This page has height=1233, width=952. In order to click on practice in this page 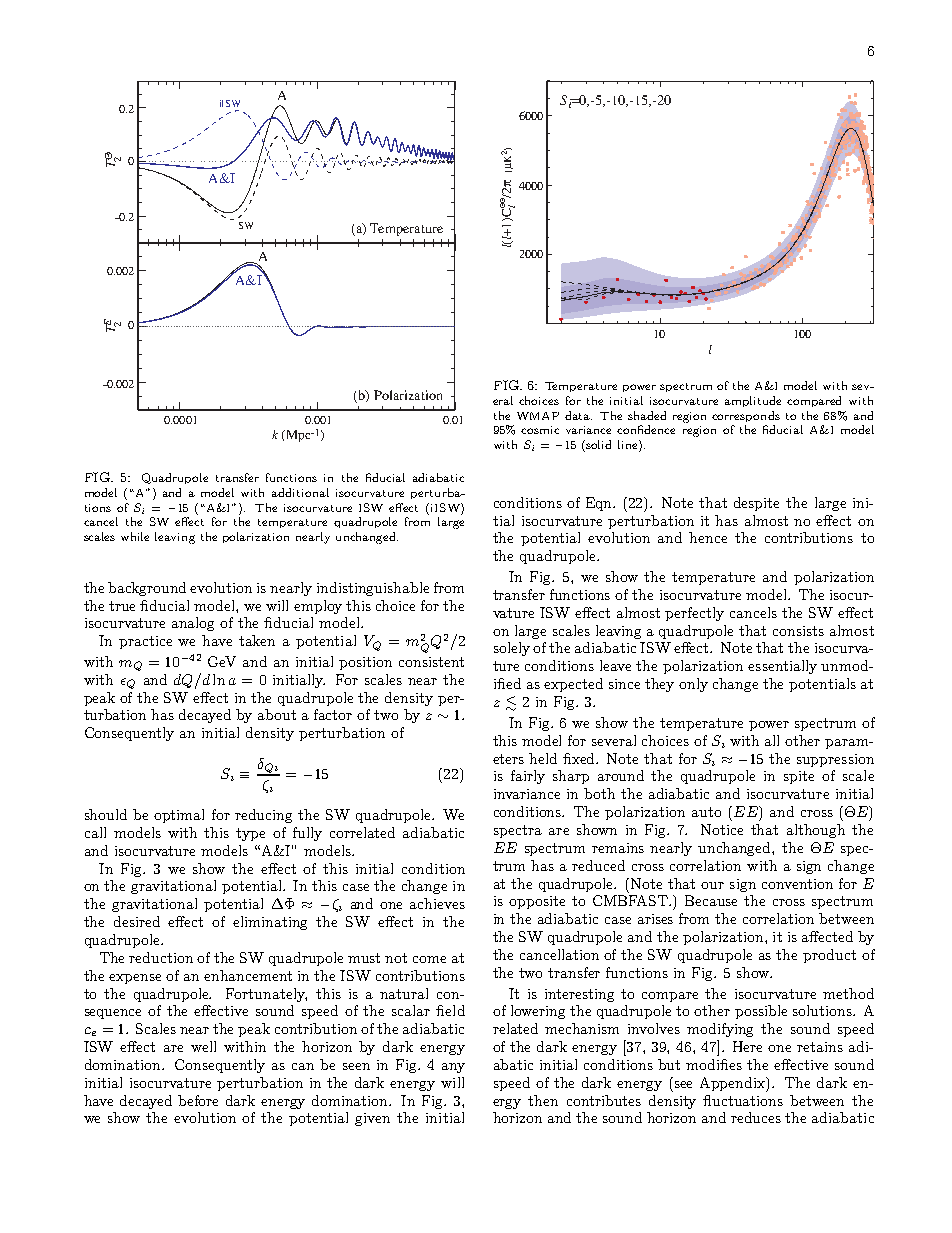, I will do `click(145, 642)`.
